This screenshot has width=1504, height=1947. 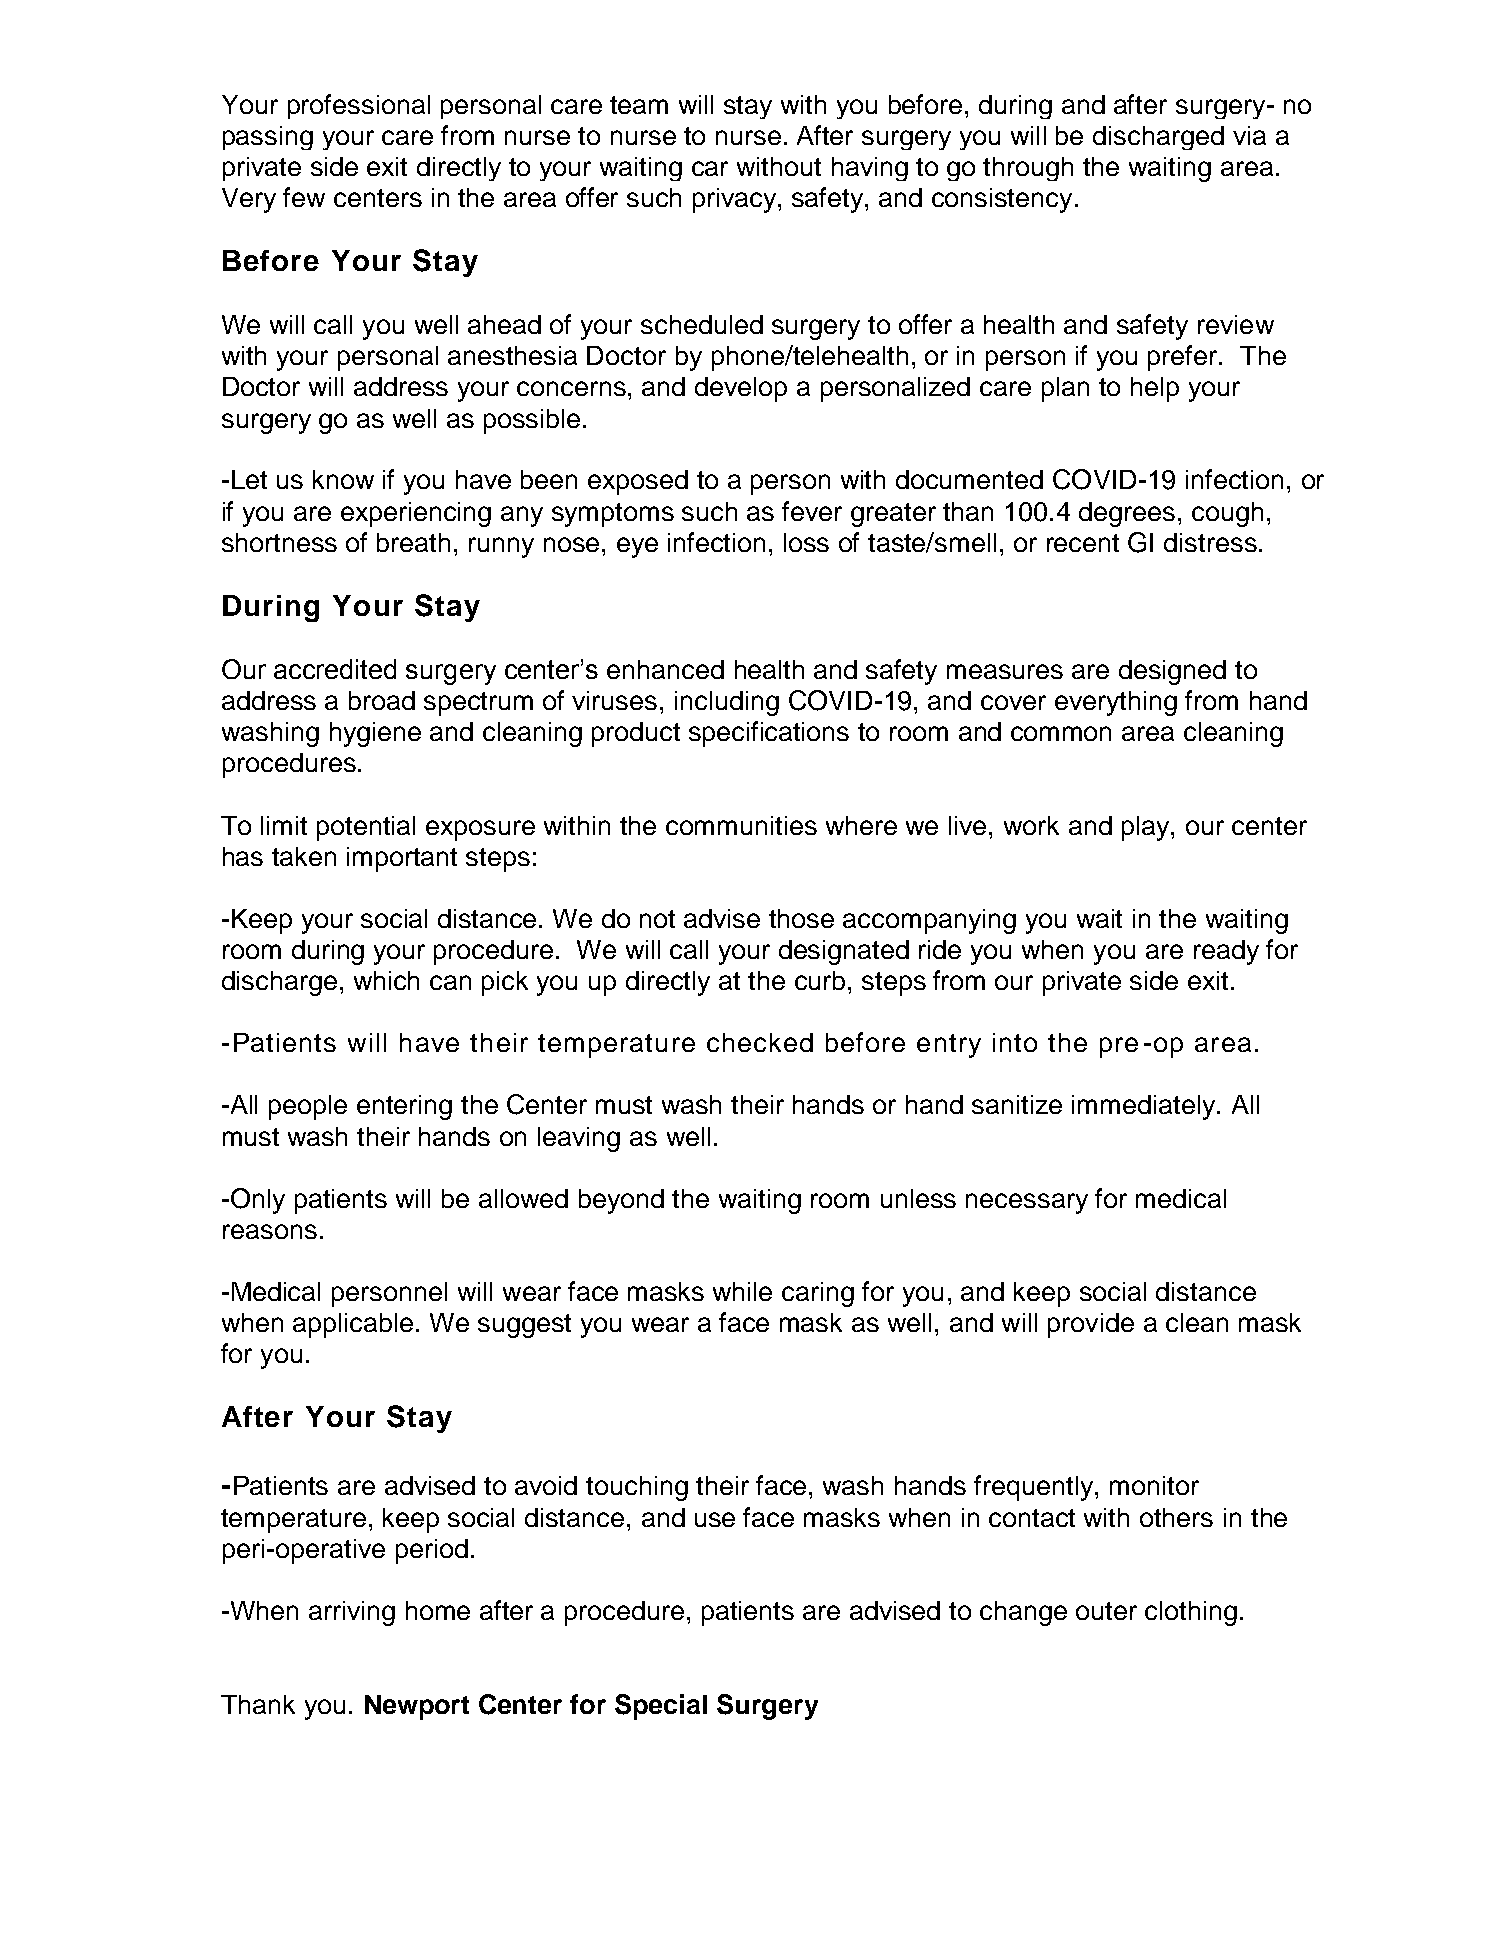 What do you see at coordinates (736, 200) in the screenshot?
I see `privacy` at bounding box center [736, 200].
